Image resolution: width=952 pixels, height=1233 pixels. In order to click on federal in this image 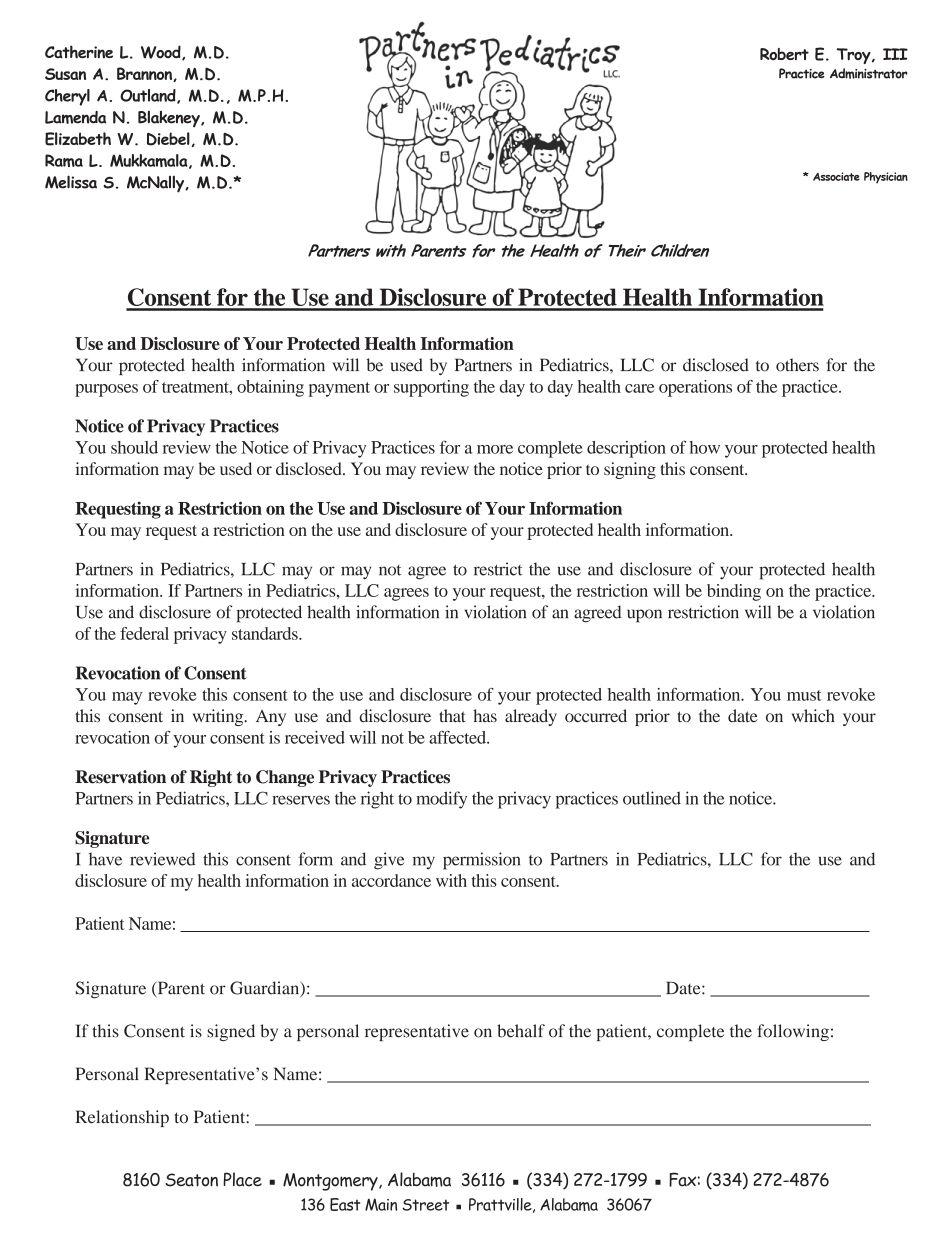, I will do `click(144, 633)`.
